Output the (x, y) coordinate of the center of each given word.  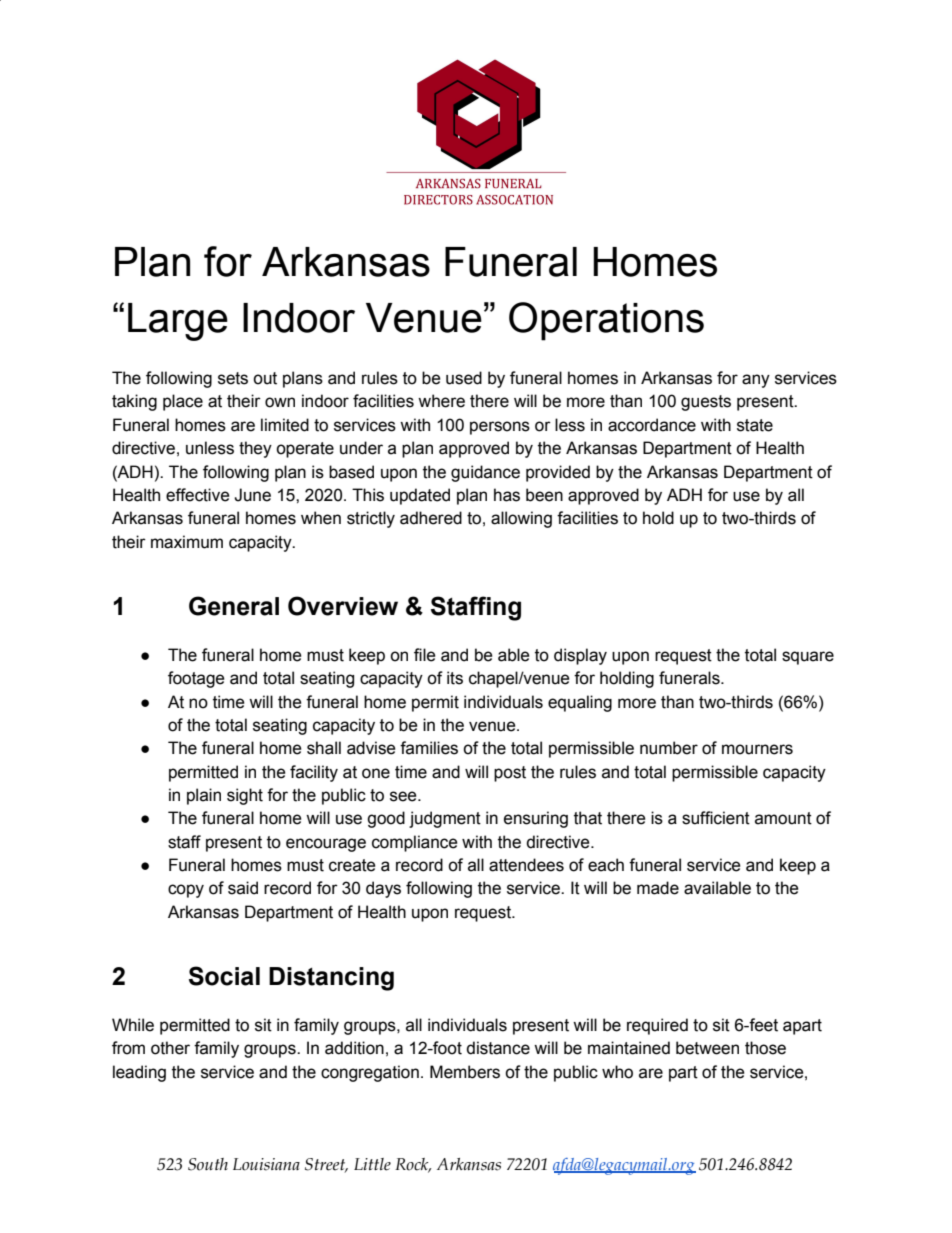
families (429, 748)
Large (178, 322)
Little (372, 1164)
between (707, 1048)
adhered (431, 518)
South (208, 1164)
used (464, 378)
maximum (187, 542)
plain (204, 796)
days (383, 889)
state (755, 425)
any (756, 381)
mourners (757, 749)
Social (224, 976)
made (658, 888)
